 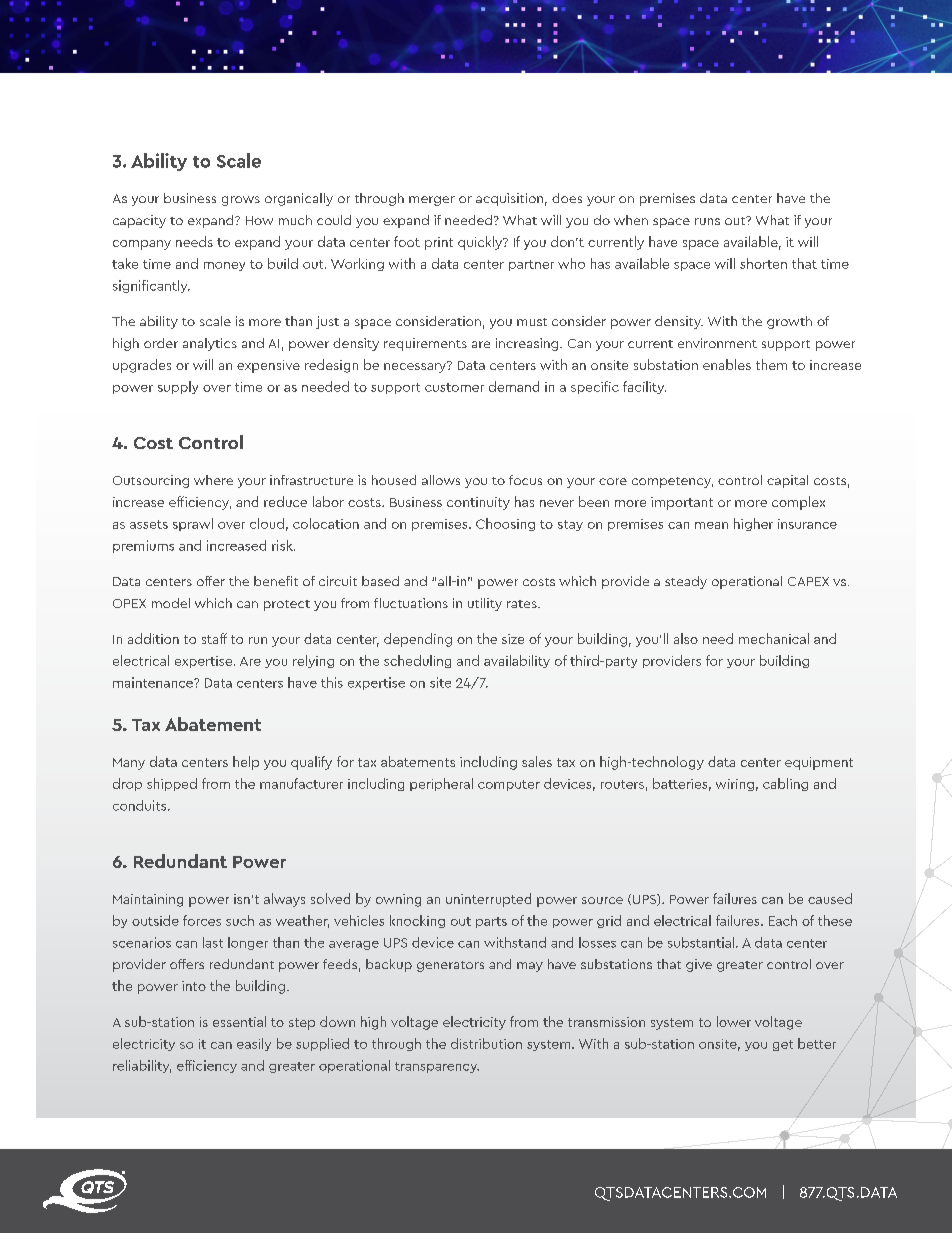 I want to click on quickly, so click(x=481, y=243).
